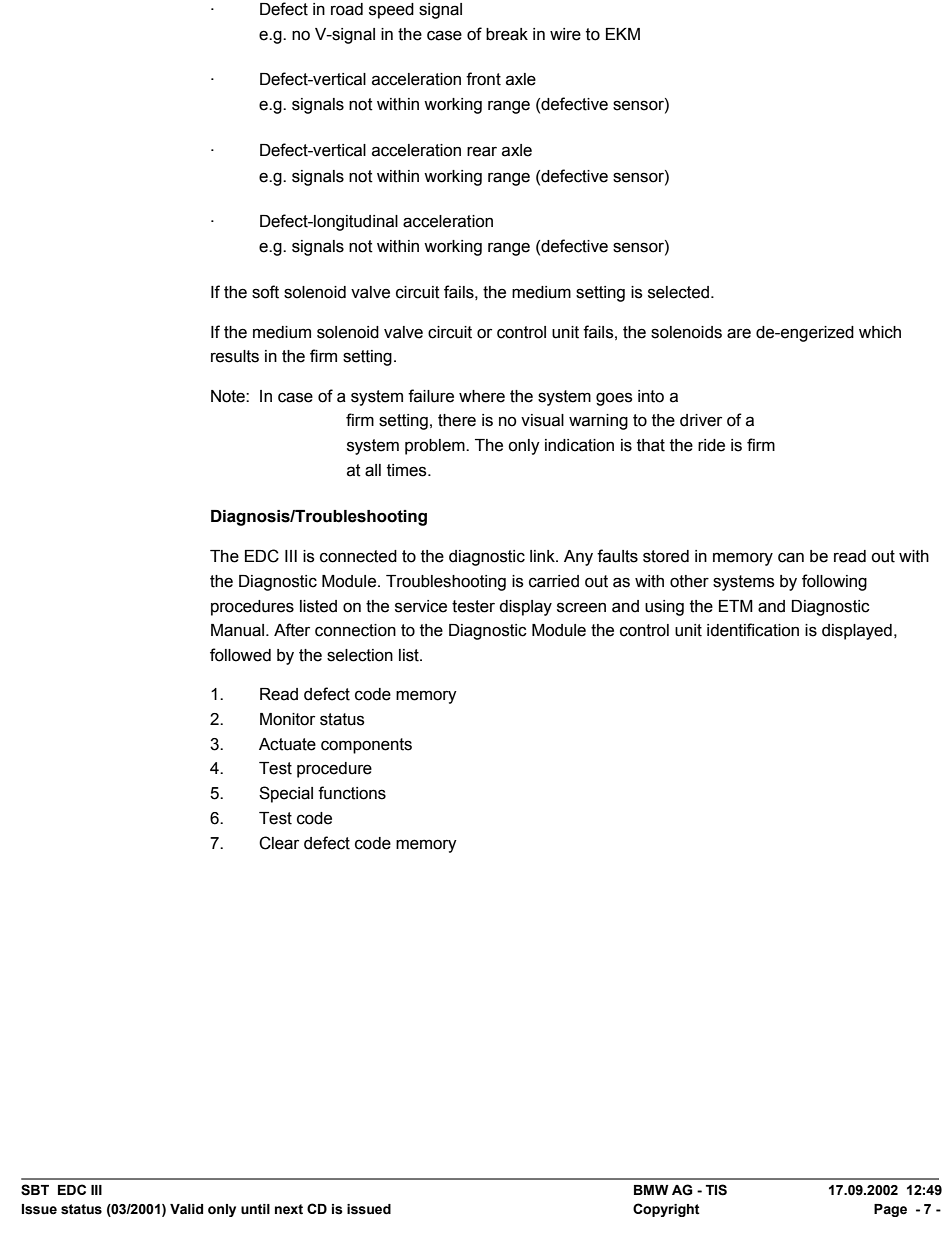 This screenshot has height=1233, width=952. Describe the element at coordinates (186, 1209) in the screenshot. I see `Valid` at that location.
